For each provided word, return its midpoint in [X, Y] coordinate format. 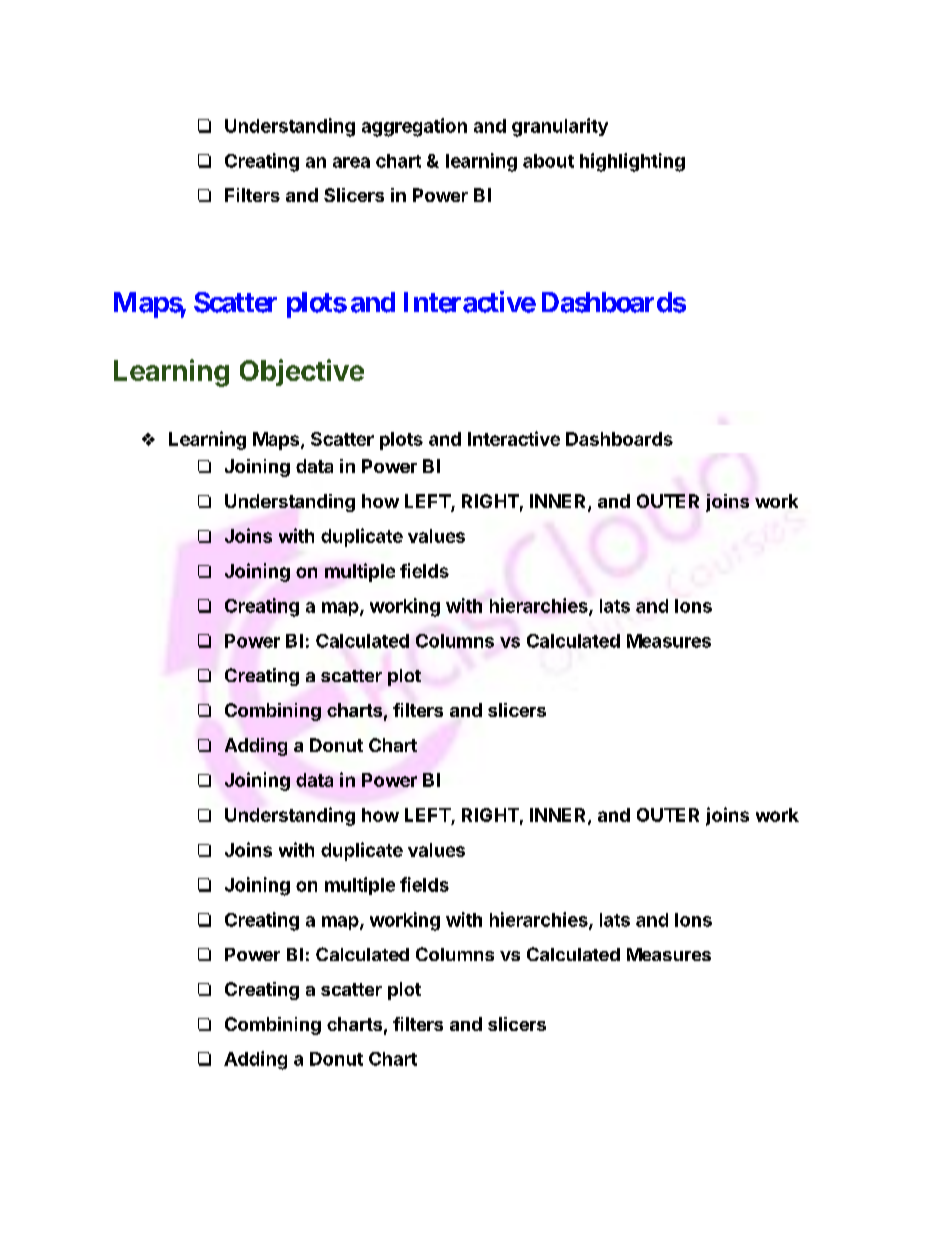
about [548, 161]
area [351, 162]
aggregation [414, 127]
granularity [560, 127]
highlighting [632, 162]
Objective [302, 372]
